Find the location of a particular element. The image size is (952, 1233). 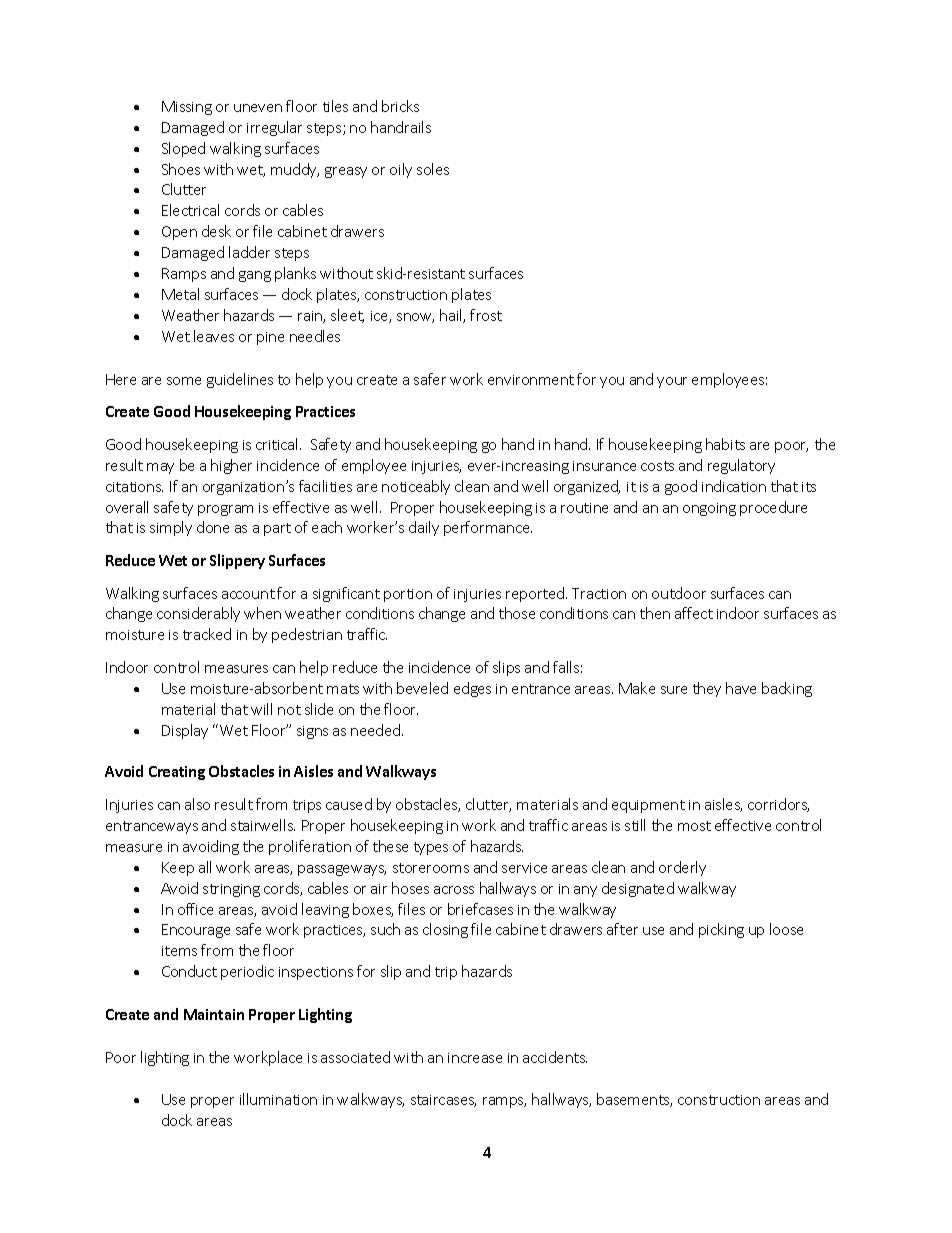

Sloped is located at coordinates (183, 149).
